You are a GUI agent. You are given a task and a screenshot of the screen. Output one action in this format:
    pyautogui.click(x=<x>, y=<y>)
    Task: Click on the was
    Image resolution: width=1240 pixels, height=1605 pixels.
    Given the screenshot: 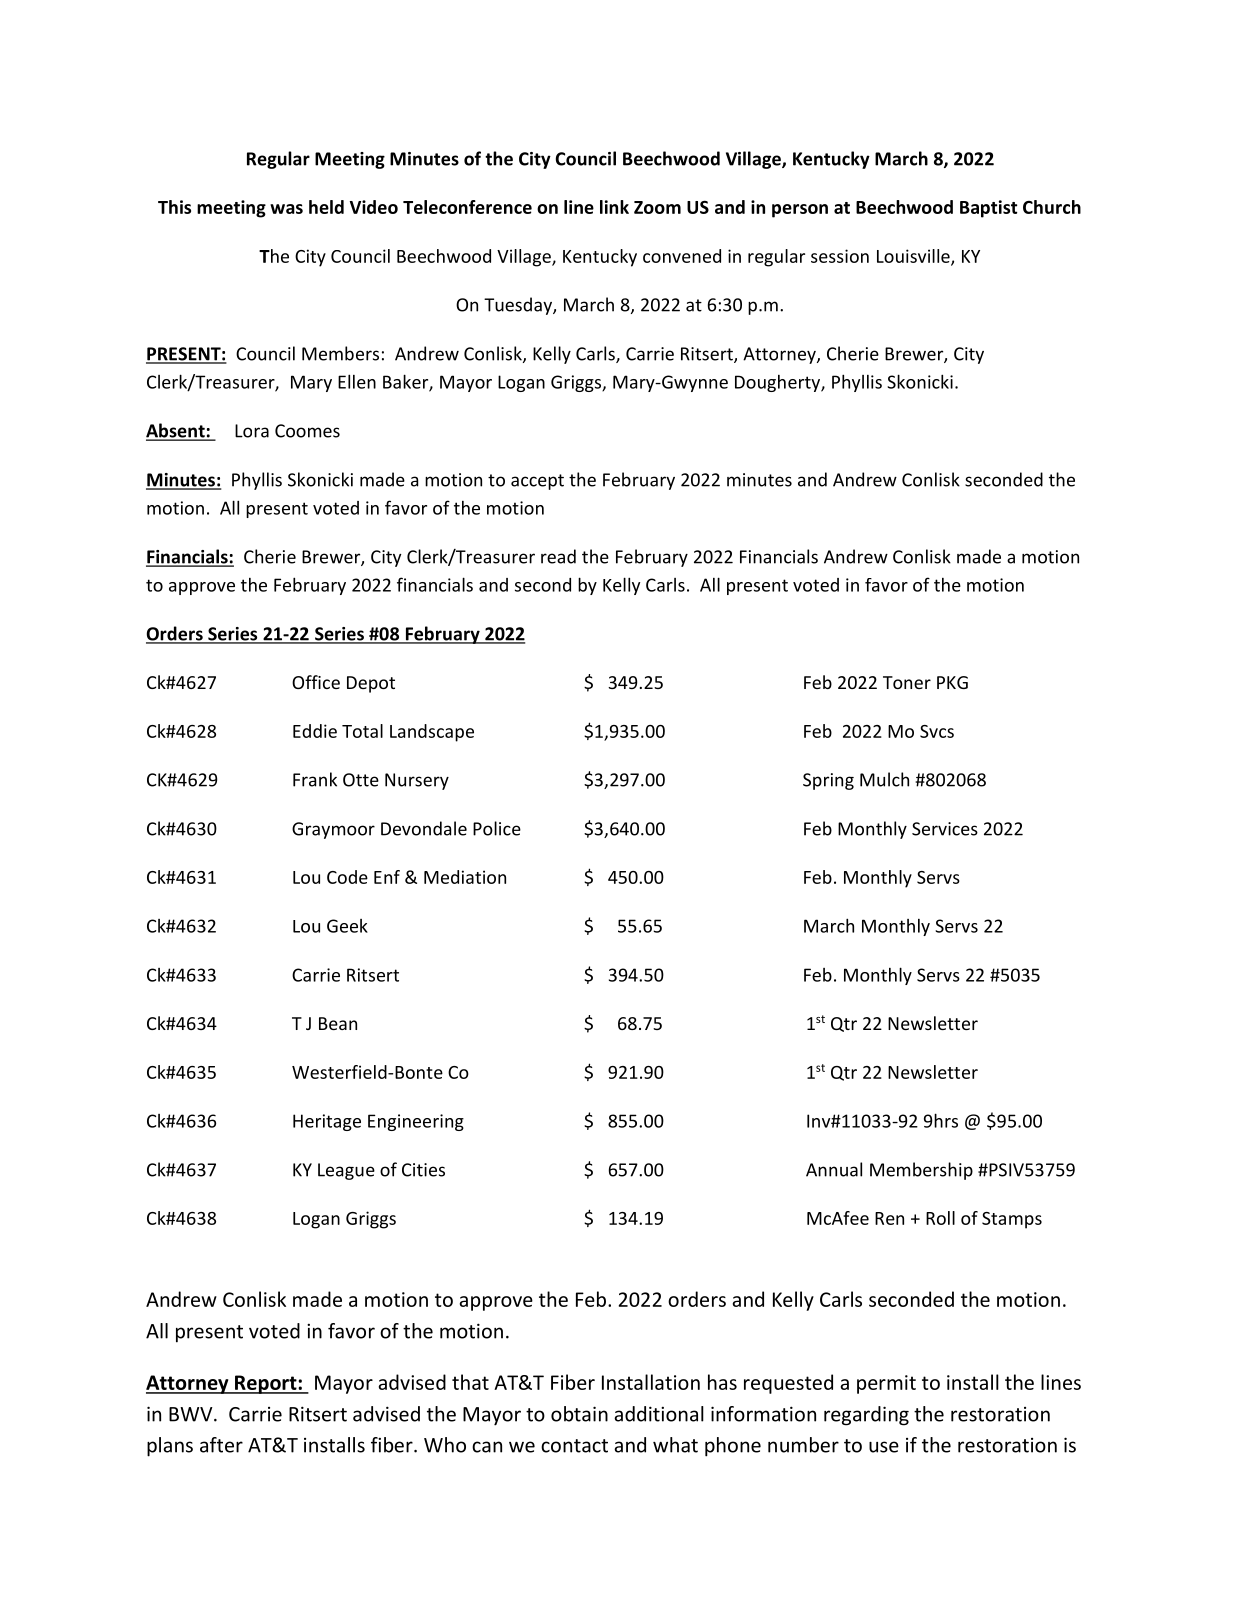 What is the action you would take?
    pyautogui.click(x=286, y=209)
